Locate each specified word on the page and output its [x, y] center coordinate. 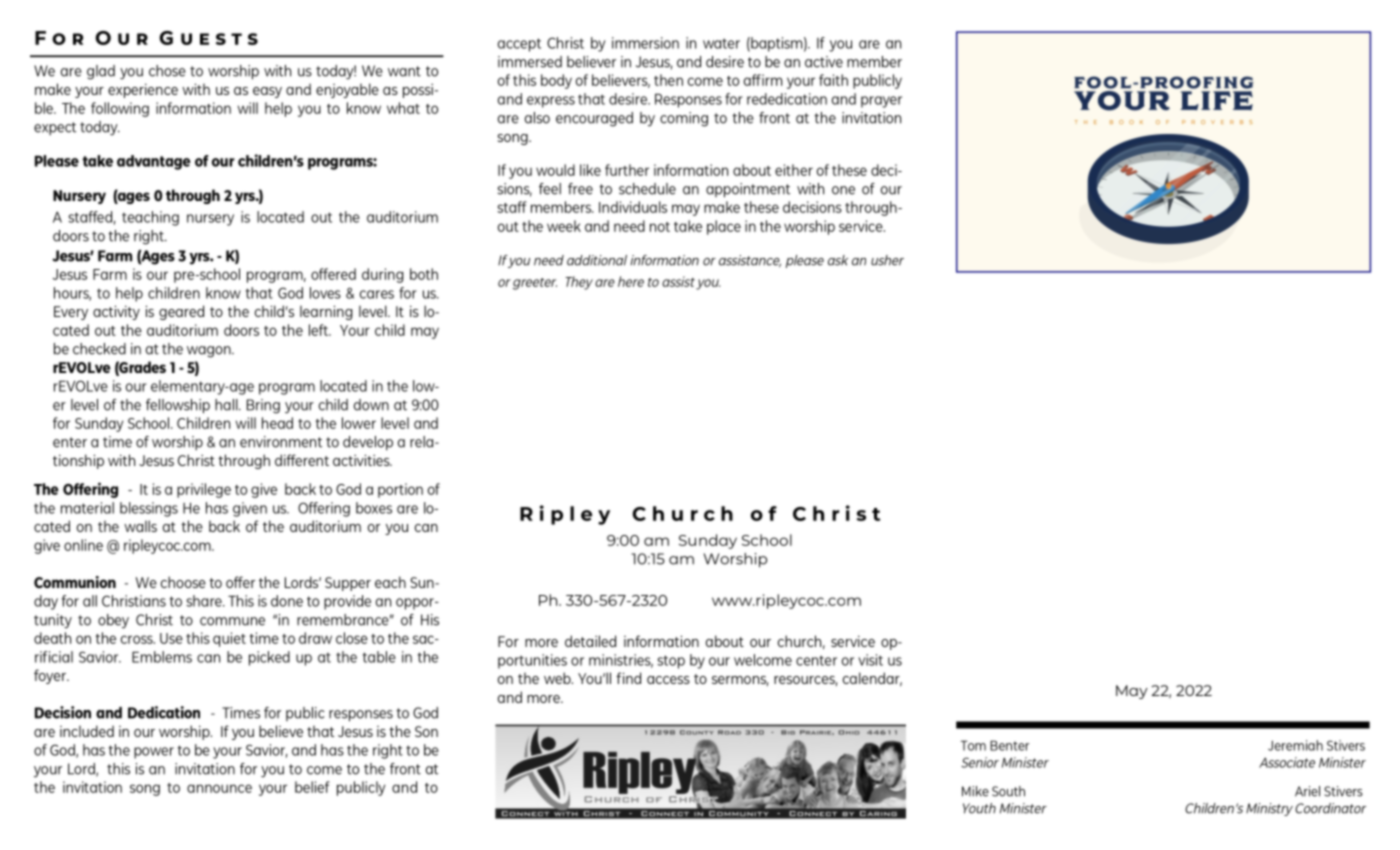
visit [870, 660]
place [724, 227]
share [205, 601]
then [668, 80]
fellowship [178, 406]
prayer [881, 102]
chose [167, 71]
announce [219, 788]
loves [325, 293]
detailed [590, 641]
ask [838, 260]
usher [887, 260]
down [371, 405]
